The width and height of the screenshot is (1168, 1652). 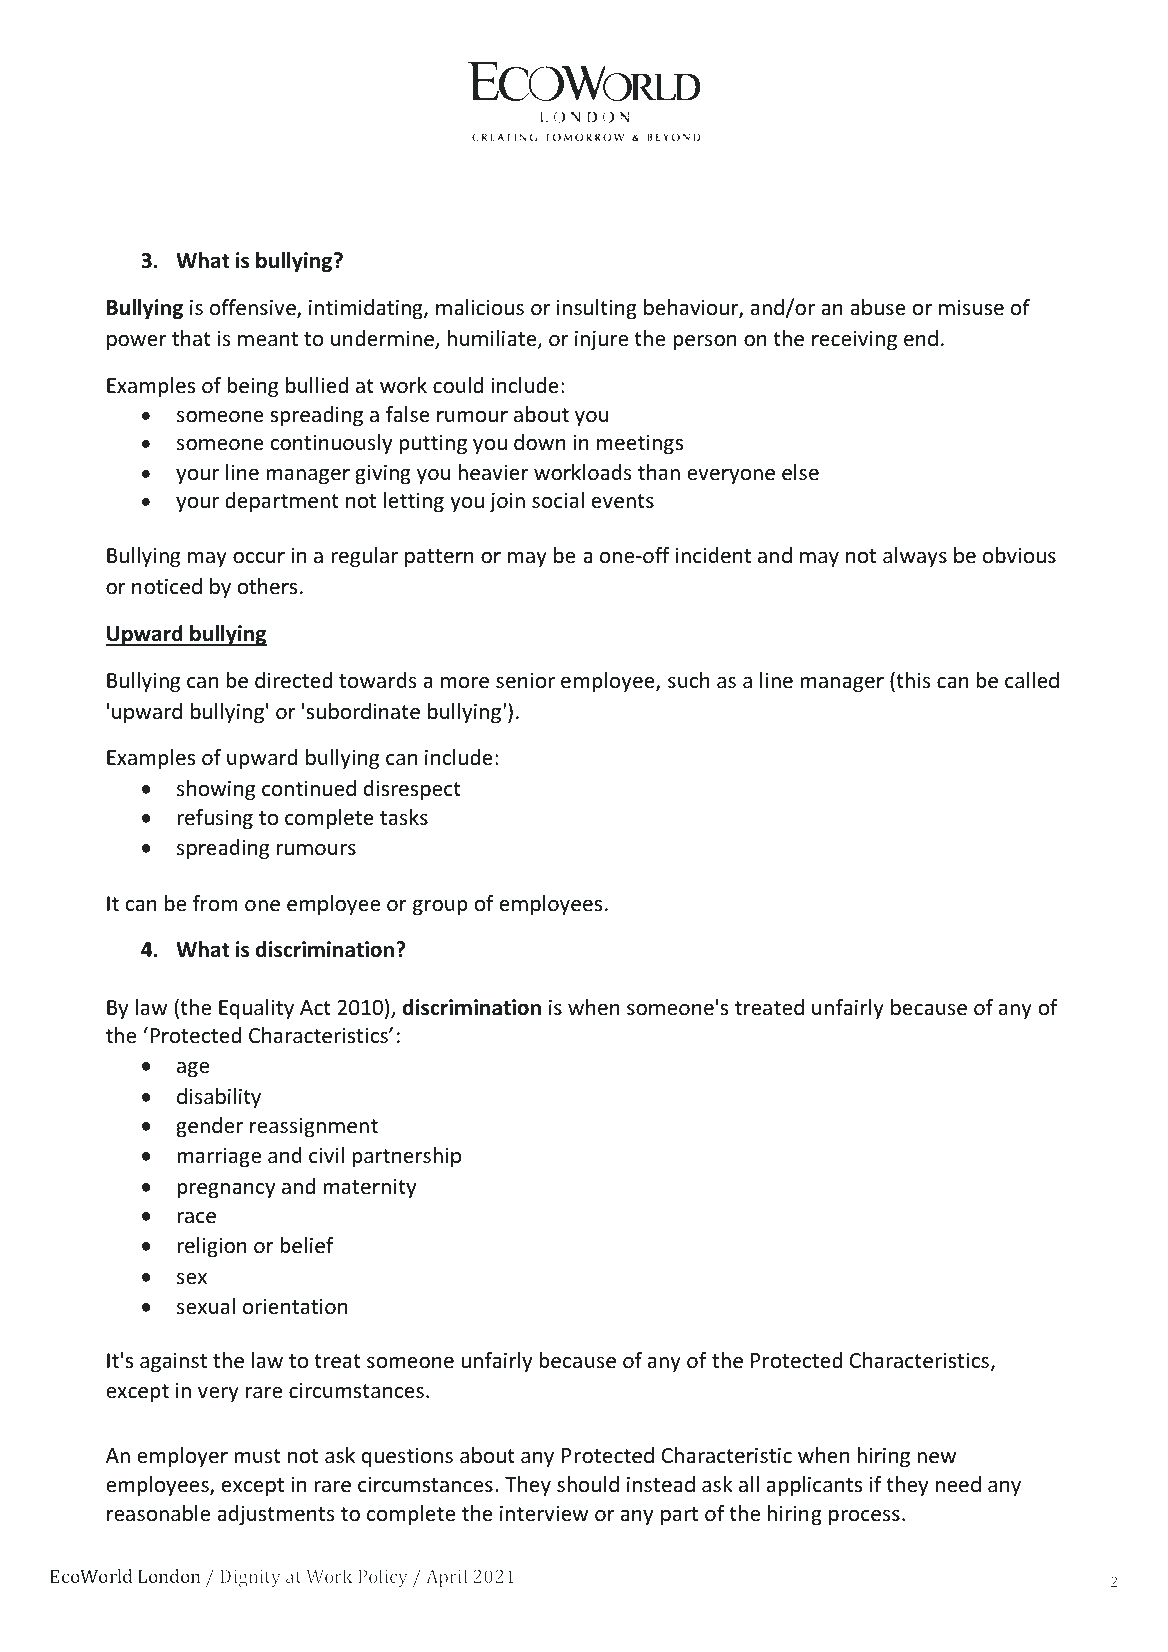 What do you see at coordinates (1032, 680) in the screenshot?
I see `called` at bounding box center [1032, 680].
